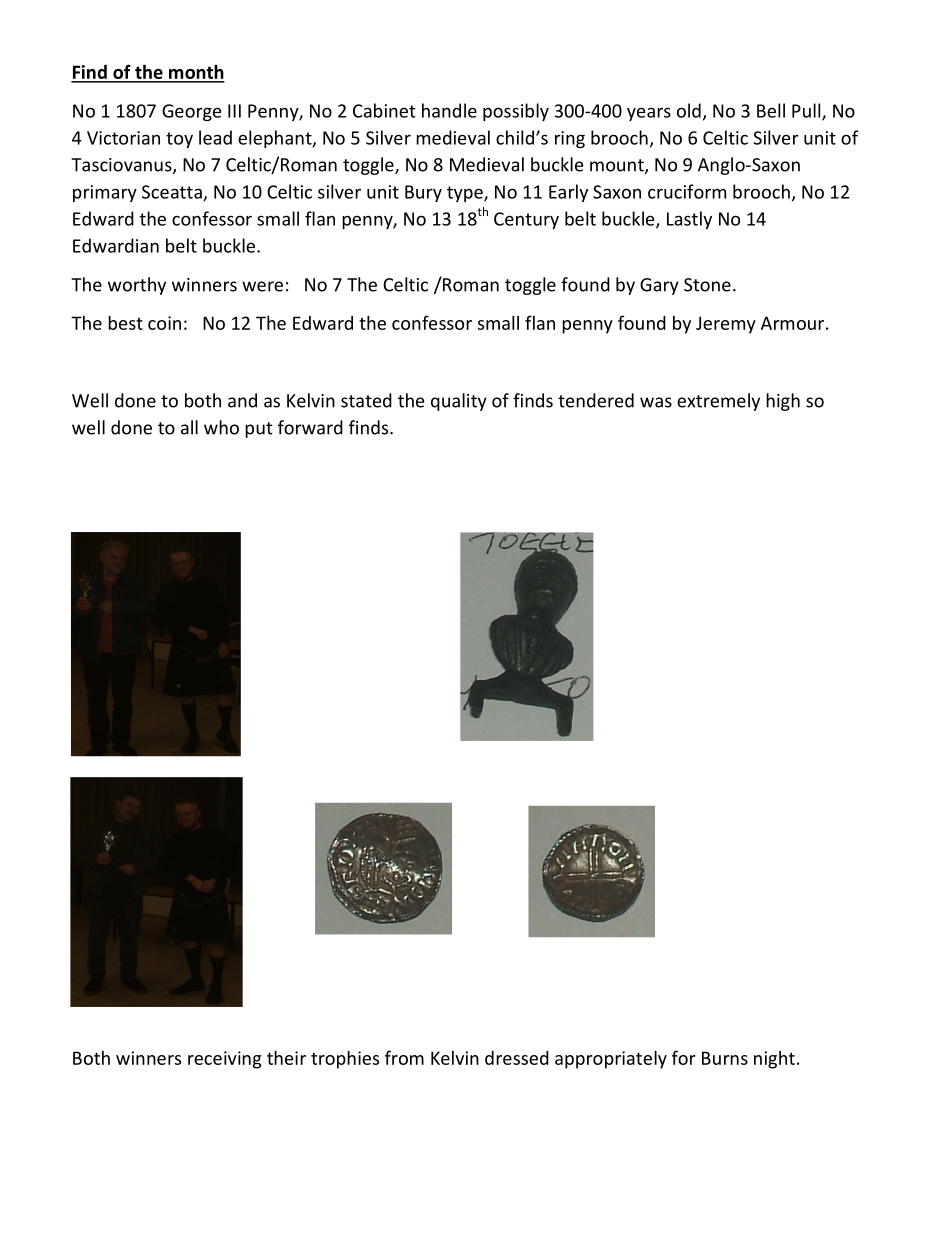  Describe the element at coordinates (726, 325) in the screenshot. I see `Jeremy` at that location.
